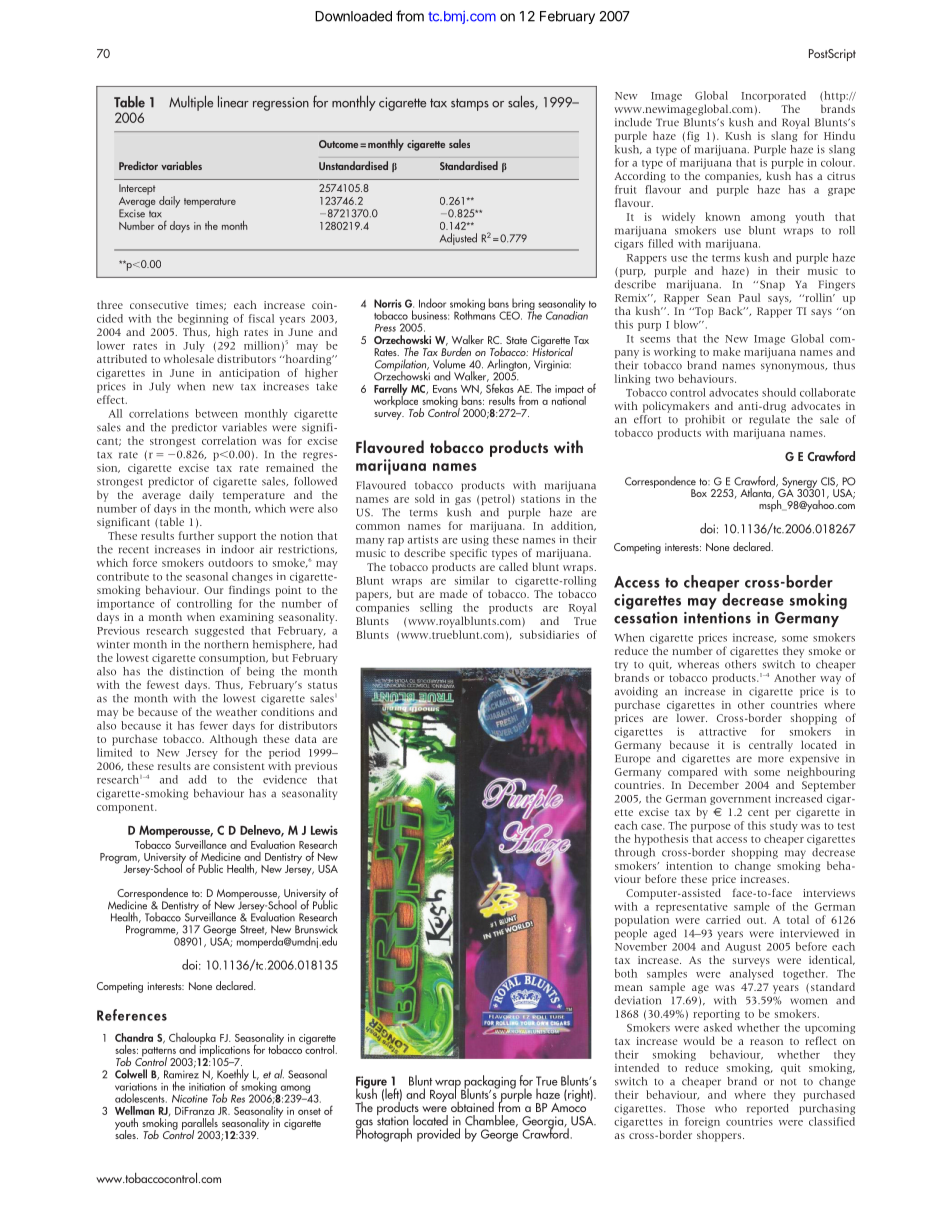 The height and width of the screenshot is (1232, 952). What do you see at coordinates (839, 135) in the screenshot?
I see `Hindu` at bounding box center [839, 135].
